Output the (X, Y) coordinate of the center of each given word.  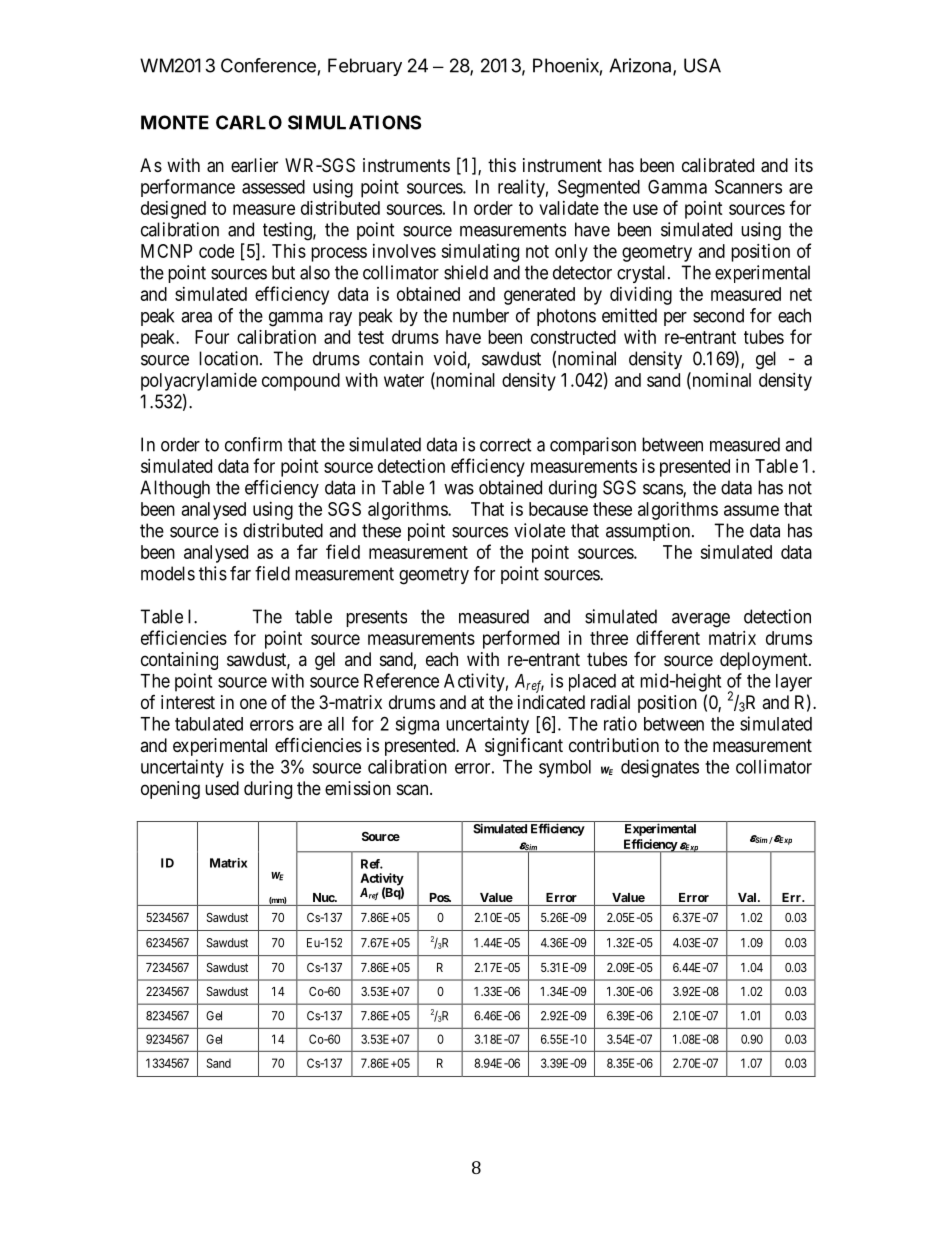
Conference (268, 65)
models (168, 573)
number (481, 315)
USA (702, 65)
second (718, 315)
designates (660, 768)
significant (524, 747)
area (196, 317)
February (365, 67)
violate (539, 530)
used (222, 788)
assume (751, 510)
